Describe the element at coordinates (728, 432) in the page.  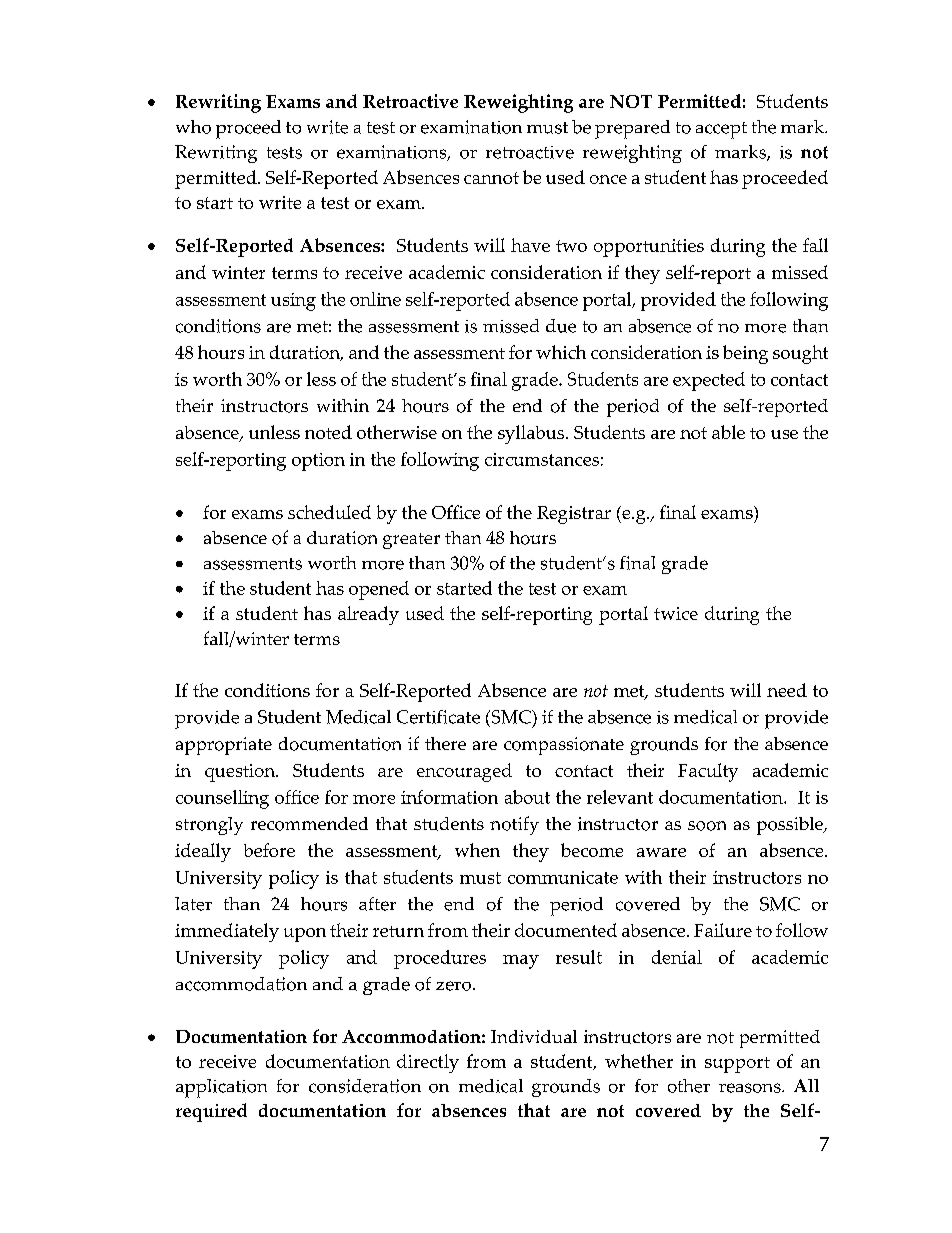
I see `able` at that location.
